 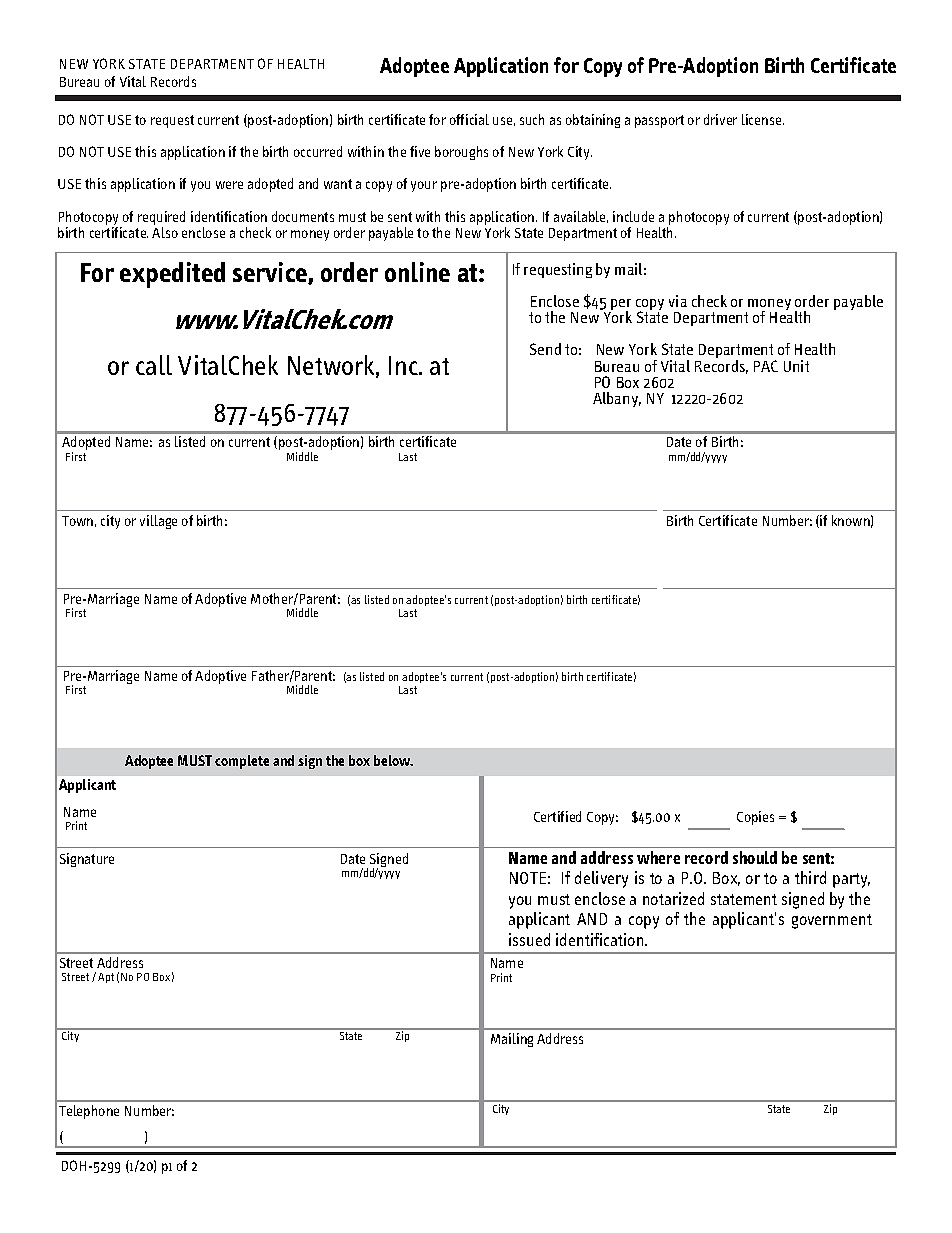 What do you see at coordinates (89, 1112) in the screenshot?
I see `Telephone` at bounding box center [89, 1112].
